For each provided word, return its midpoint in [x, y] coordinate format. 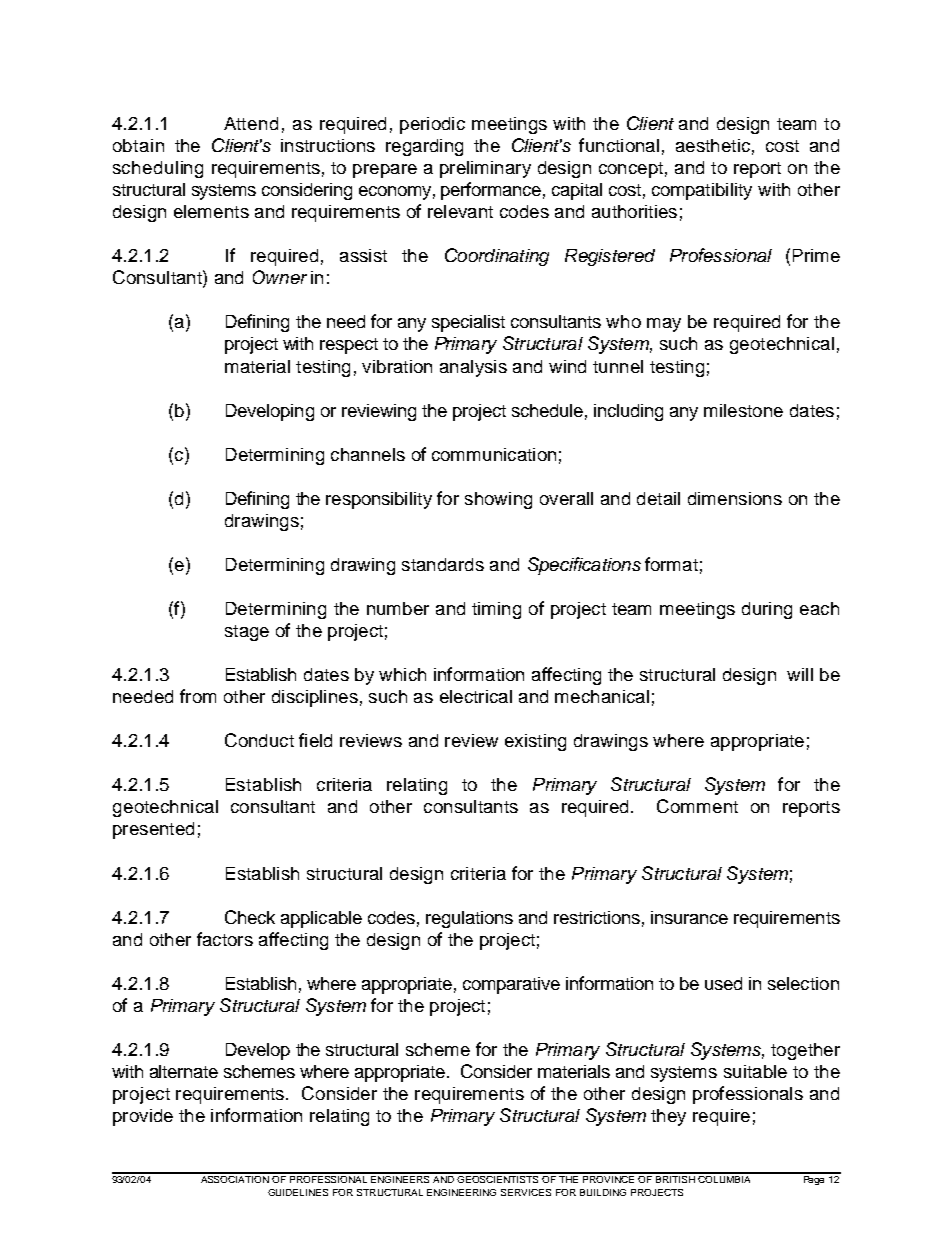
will [800, 674]
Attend [251, 123]
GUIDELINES [298, 1192]
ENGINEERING [461, 1192]
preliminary [485, 169]
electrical [476, 696]
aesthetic [713, 145]
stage [247, 633]
